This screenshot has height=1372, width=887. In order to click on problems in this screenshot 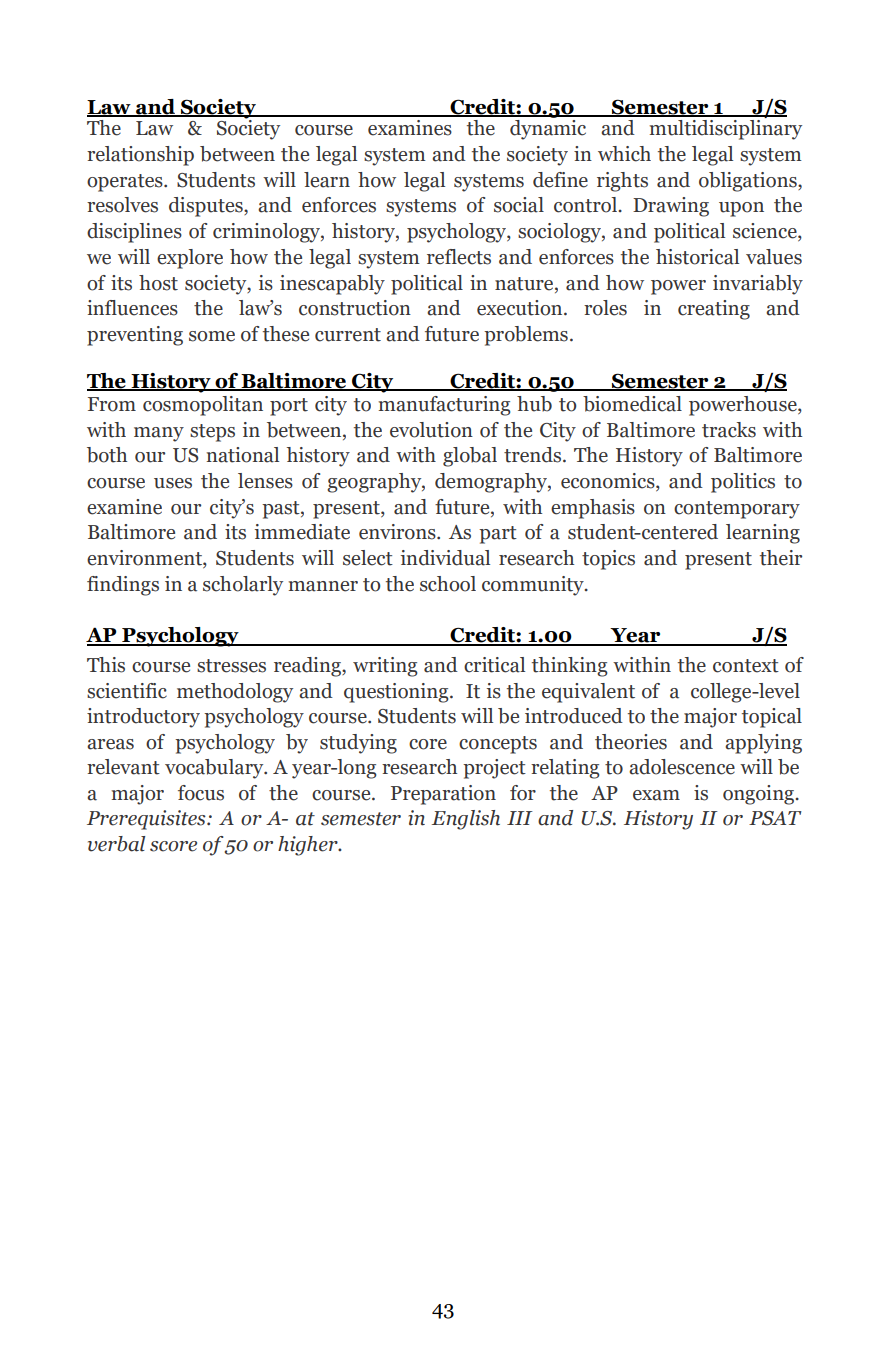, I will do `click(526, 336)`.
